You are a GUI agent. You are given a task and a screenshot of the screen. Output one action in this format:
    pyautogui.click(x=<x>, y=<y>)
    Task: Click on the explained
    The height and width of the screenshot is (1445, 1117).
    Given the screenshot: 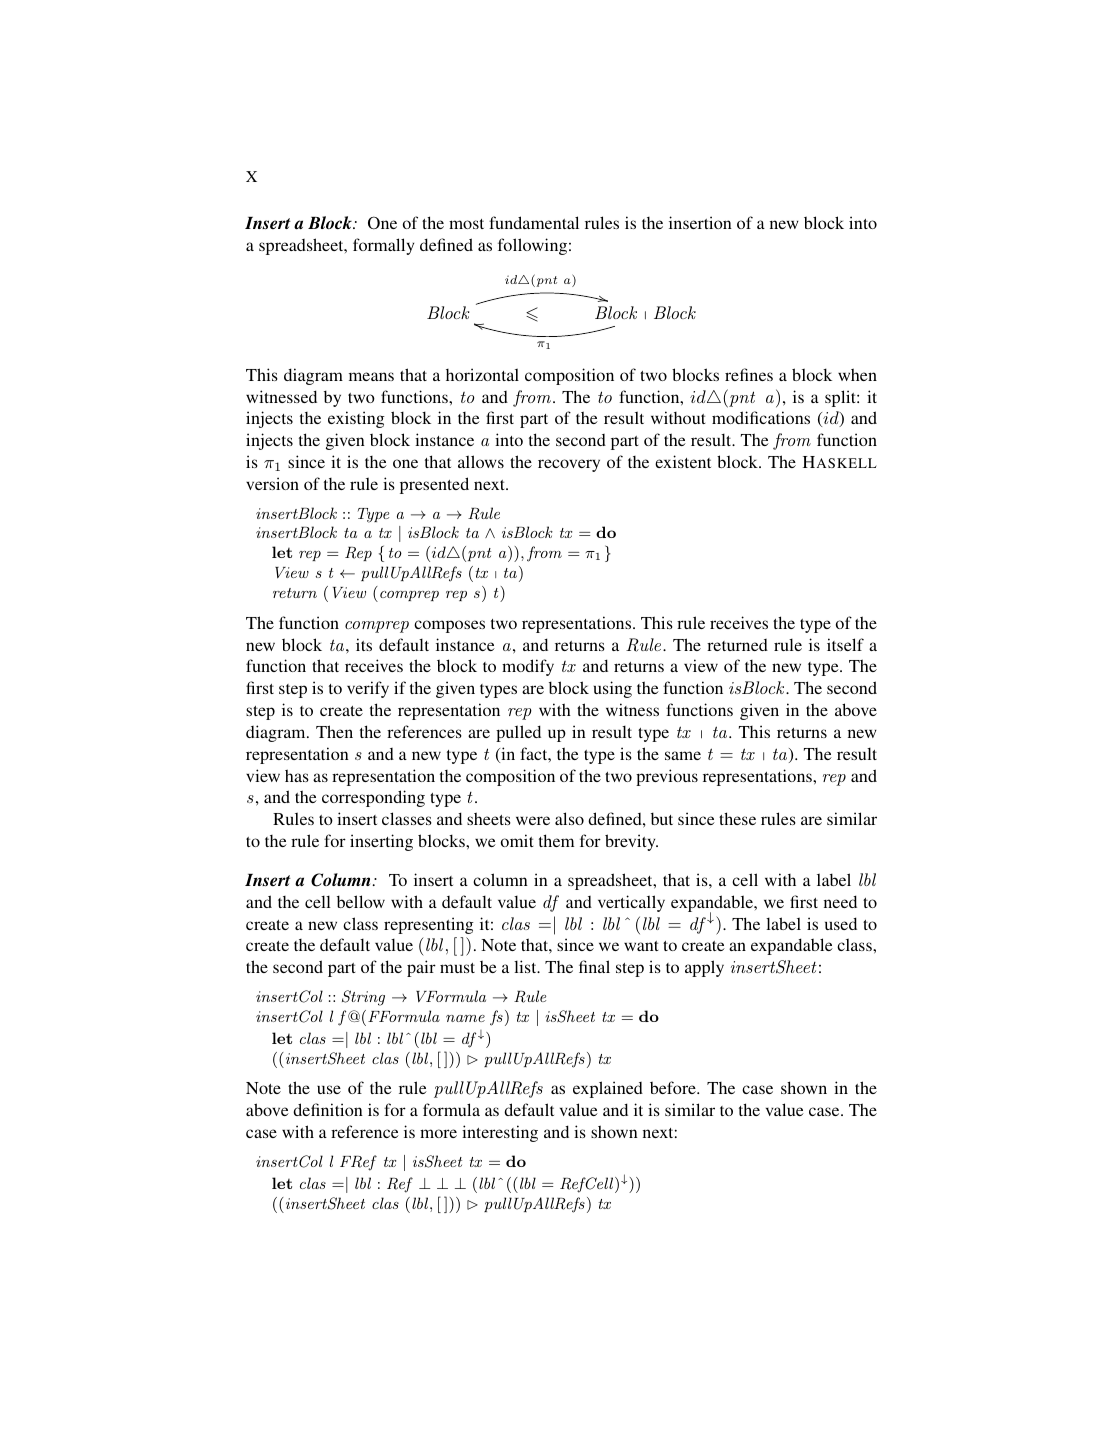 What is the action you would take?
    pyautogui.click(x=608, y=1089)
